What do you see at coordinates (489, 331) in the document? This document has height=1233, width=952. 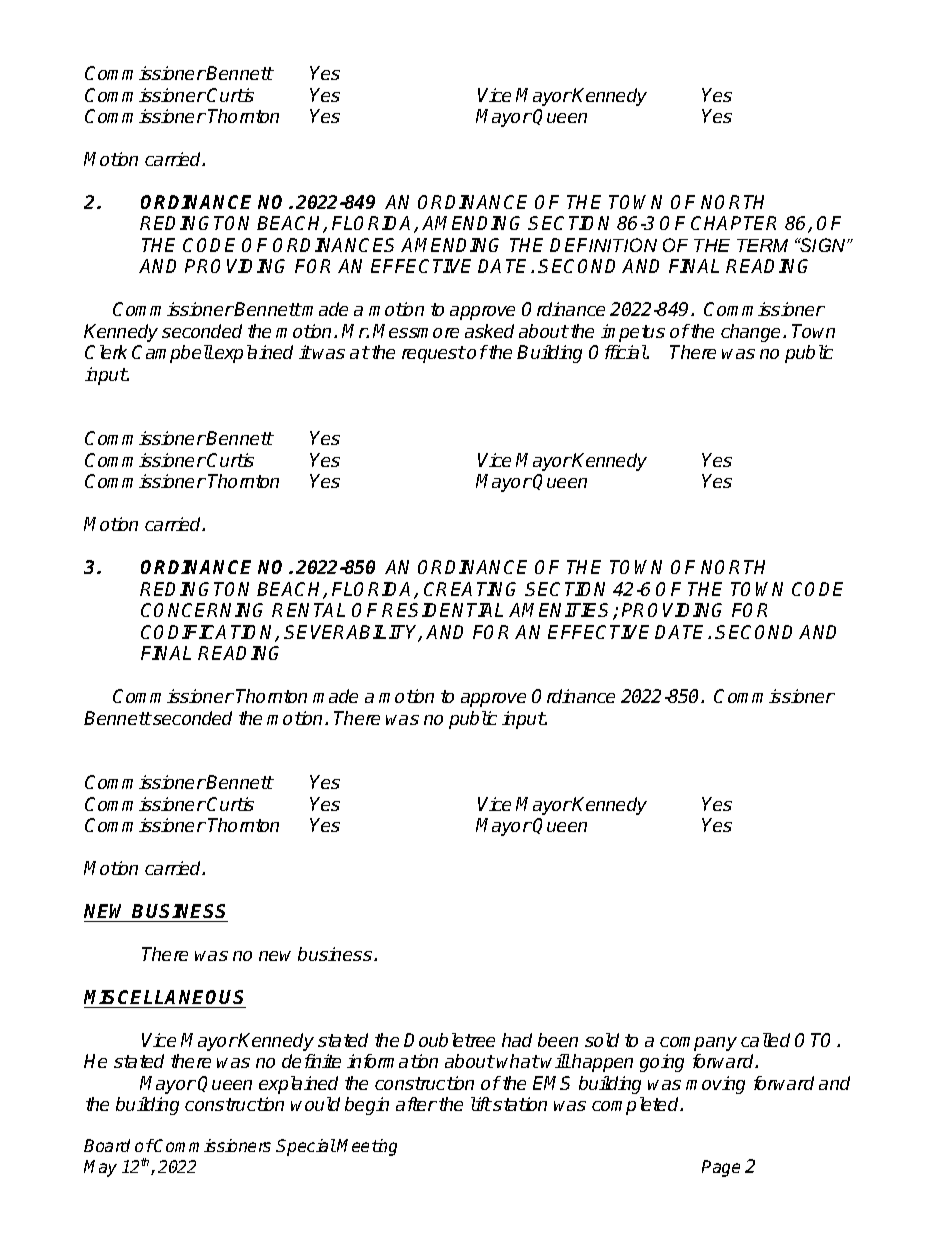 I see `asked` at bounding box center [489, 331].
